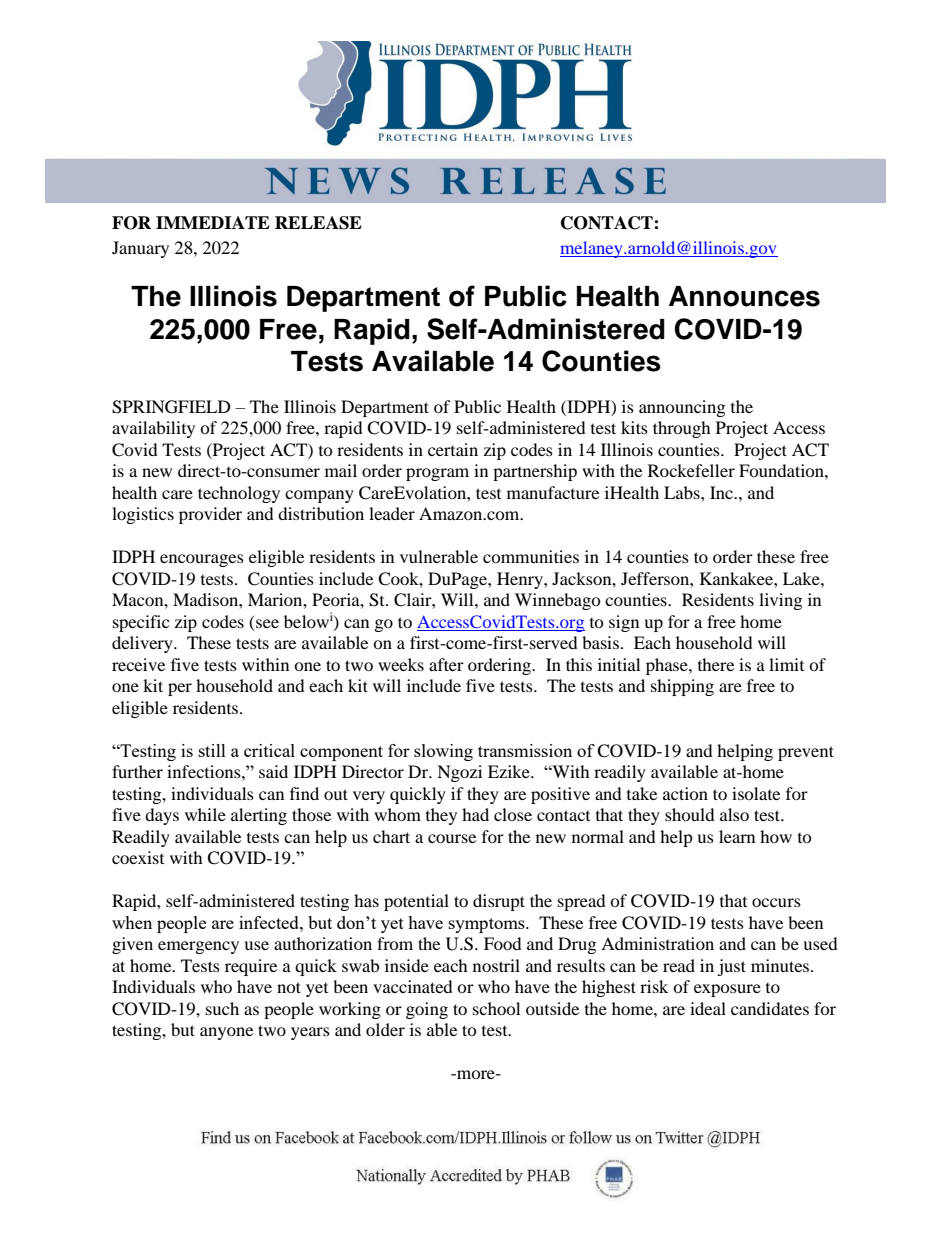 The height and width of the document is (1233, 952). I want to click on IMMEDIATE, so click(213, 222).
